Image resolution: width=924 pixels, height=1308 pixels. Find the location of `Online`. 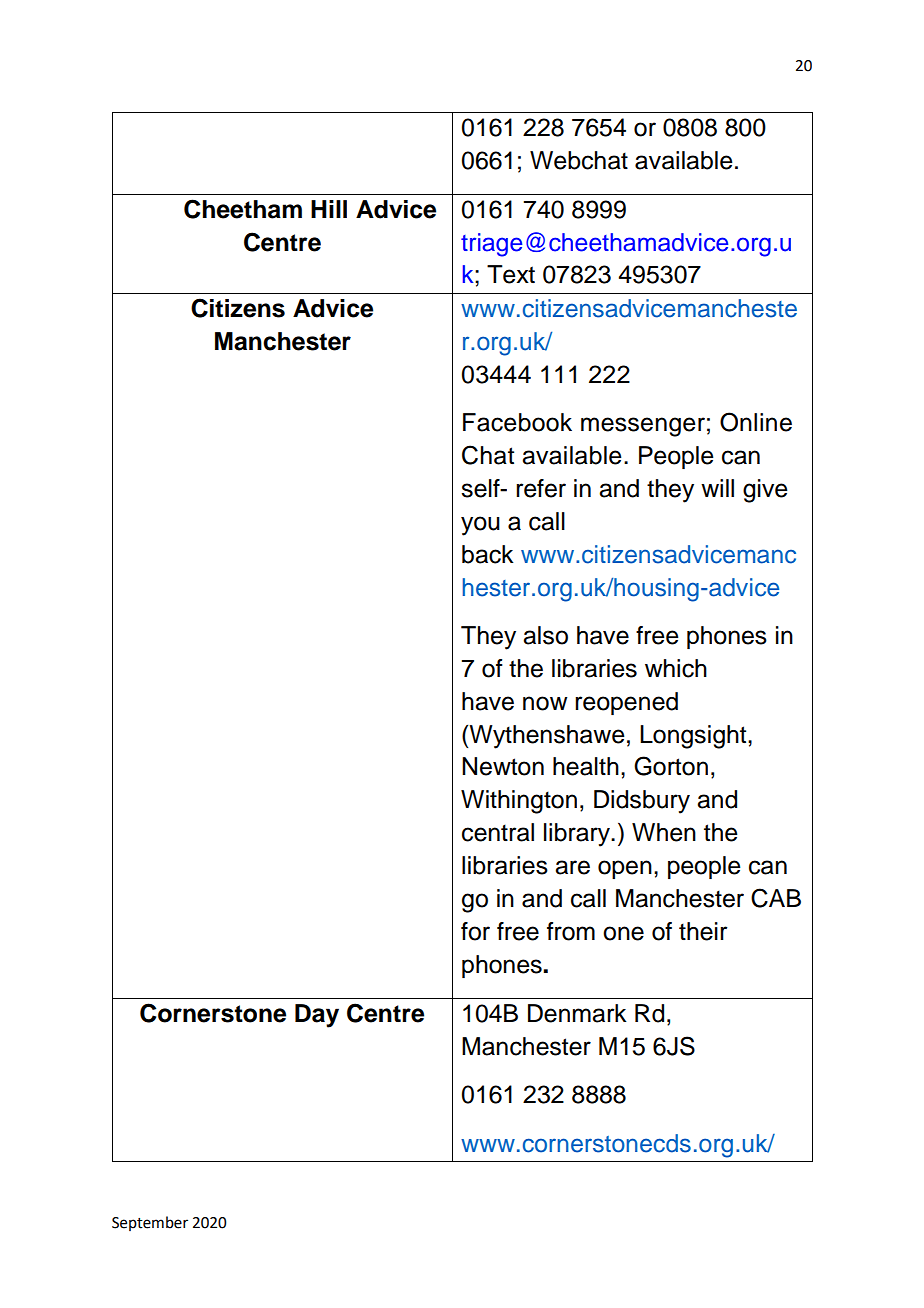

Online is located at coordinates (756, 422).
